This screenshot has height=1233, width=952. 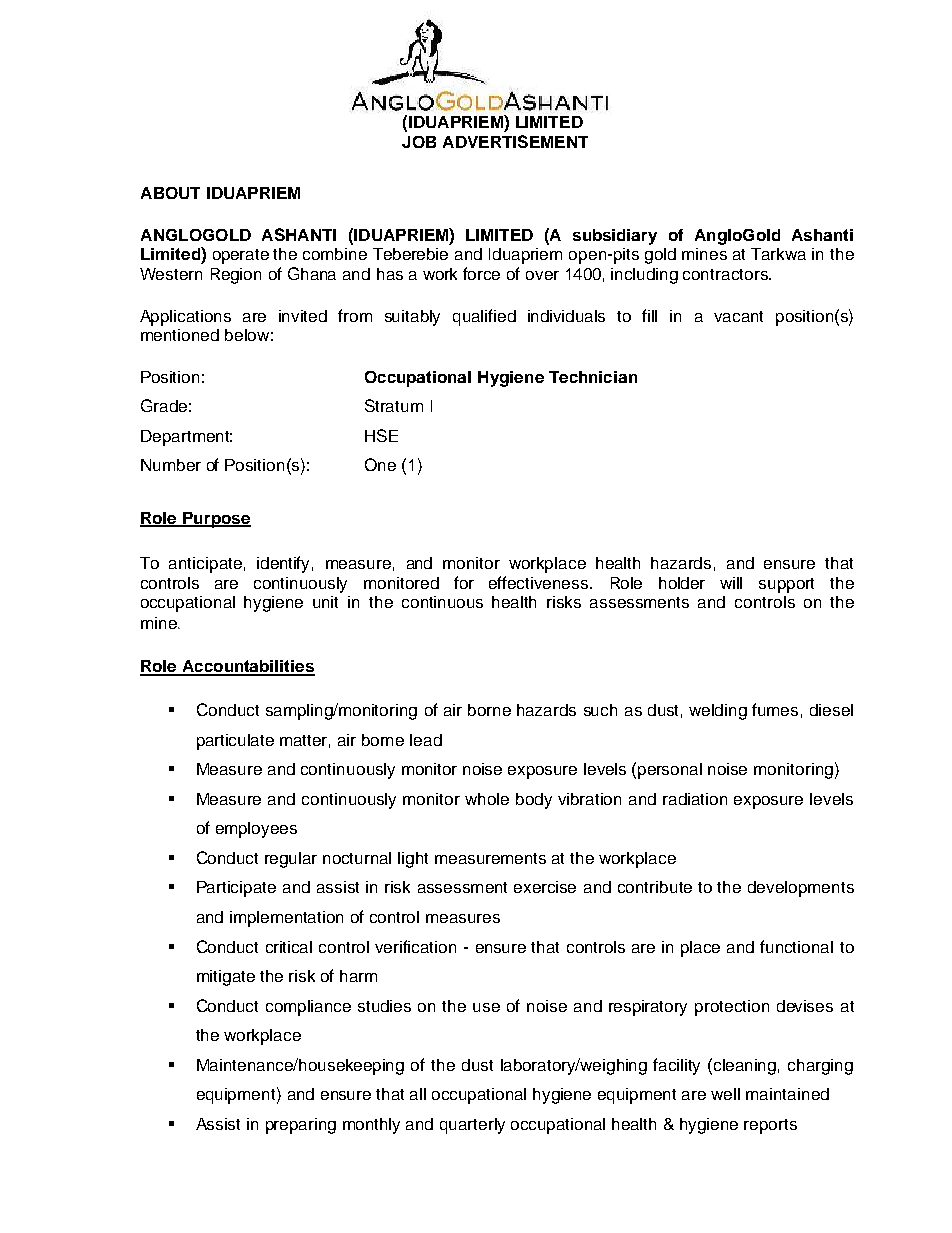 I want to click on developments, so click(x=801, y=889).
